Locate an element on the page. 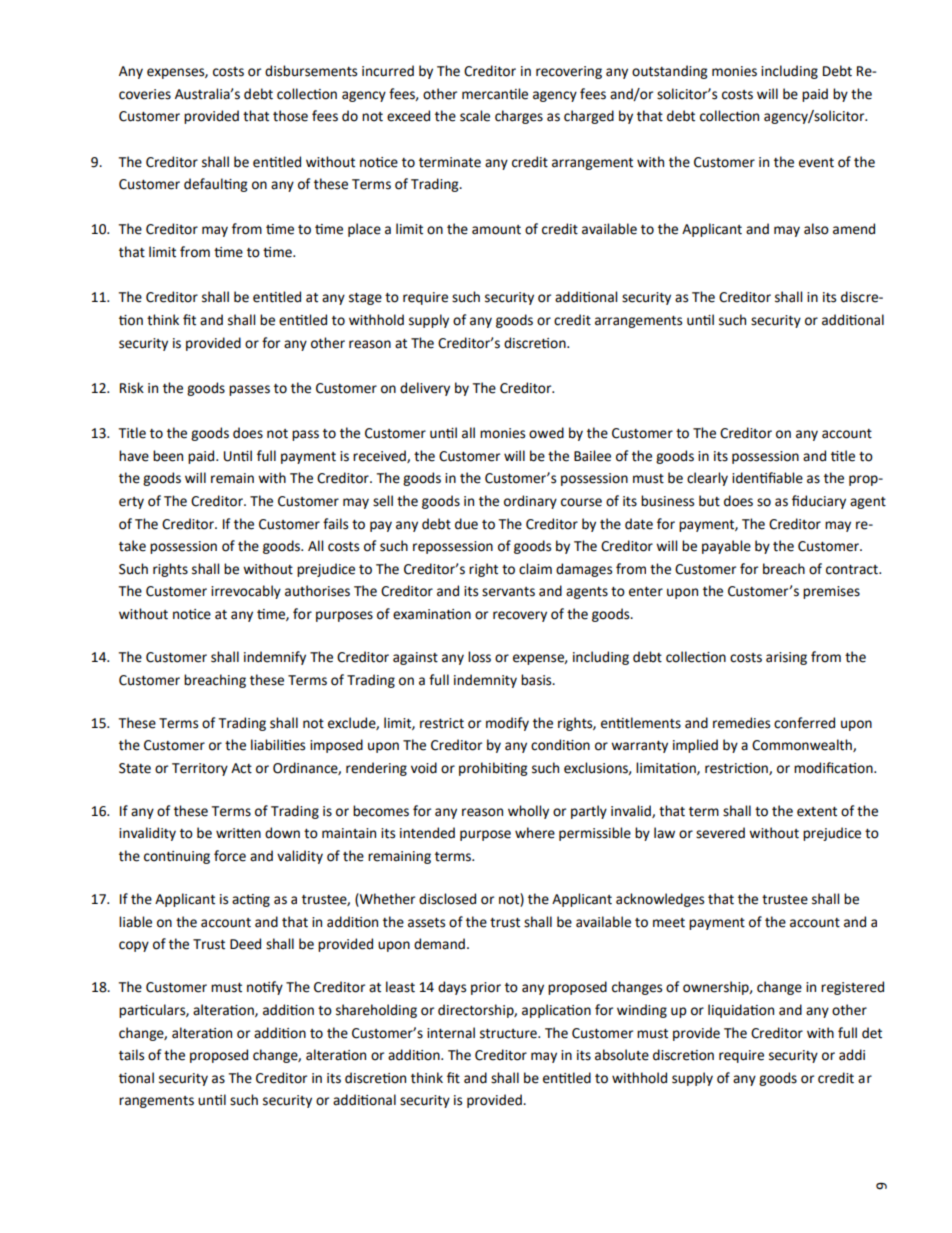 This document has height=1233, width=952. notify is located at coordinates (265, 988).
